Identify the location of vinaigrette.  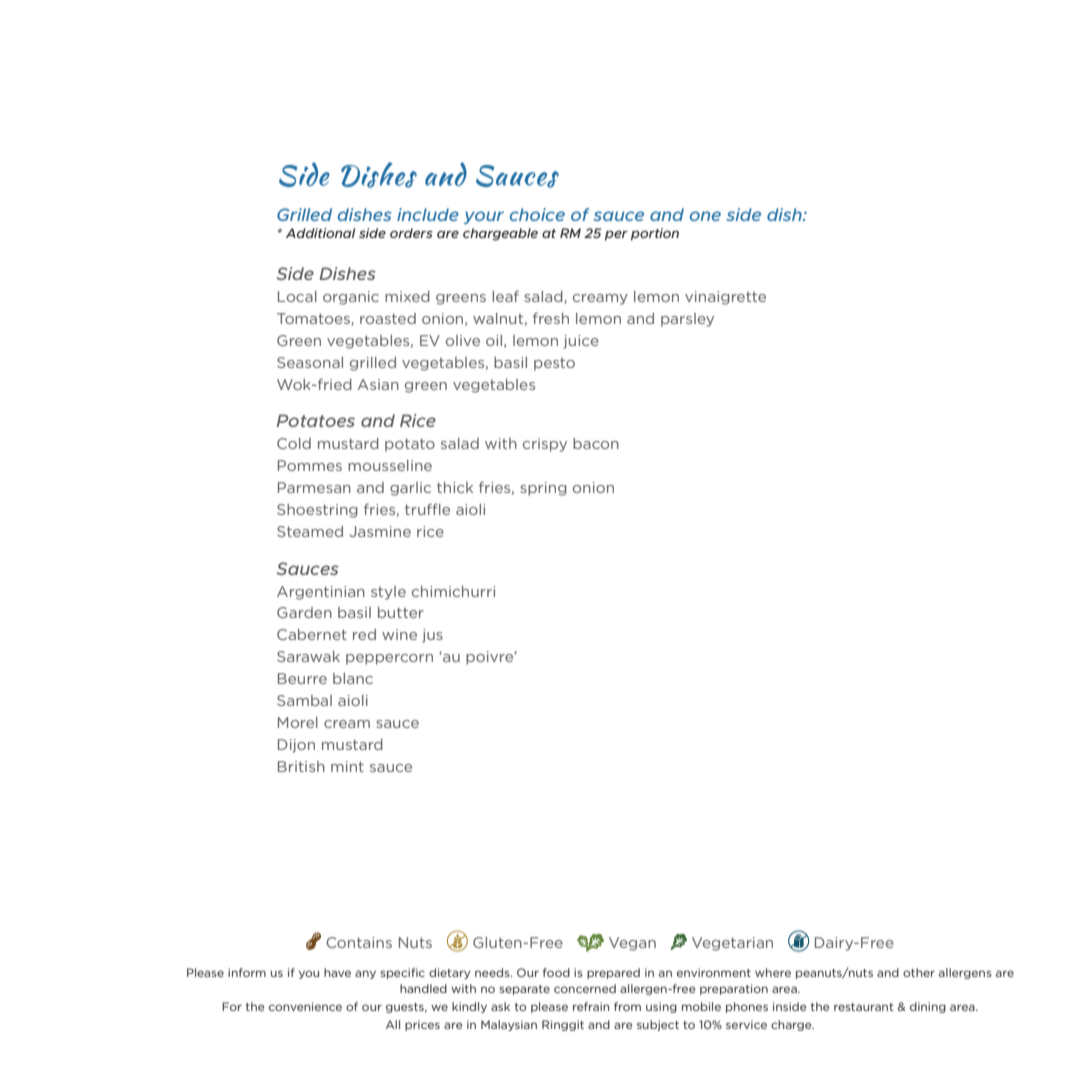
(725, 298).
